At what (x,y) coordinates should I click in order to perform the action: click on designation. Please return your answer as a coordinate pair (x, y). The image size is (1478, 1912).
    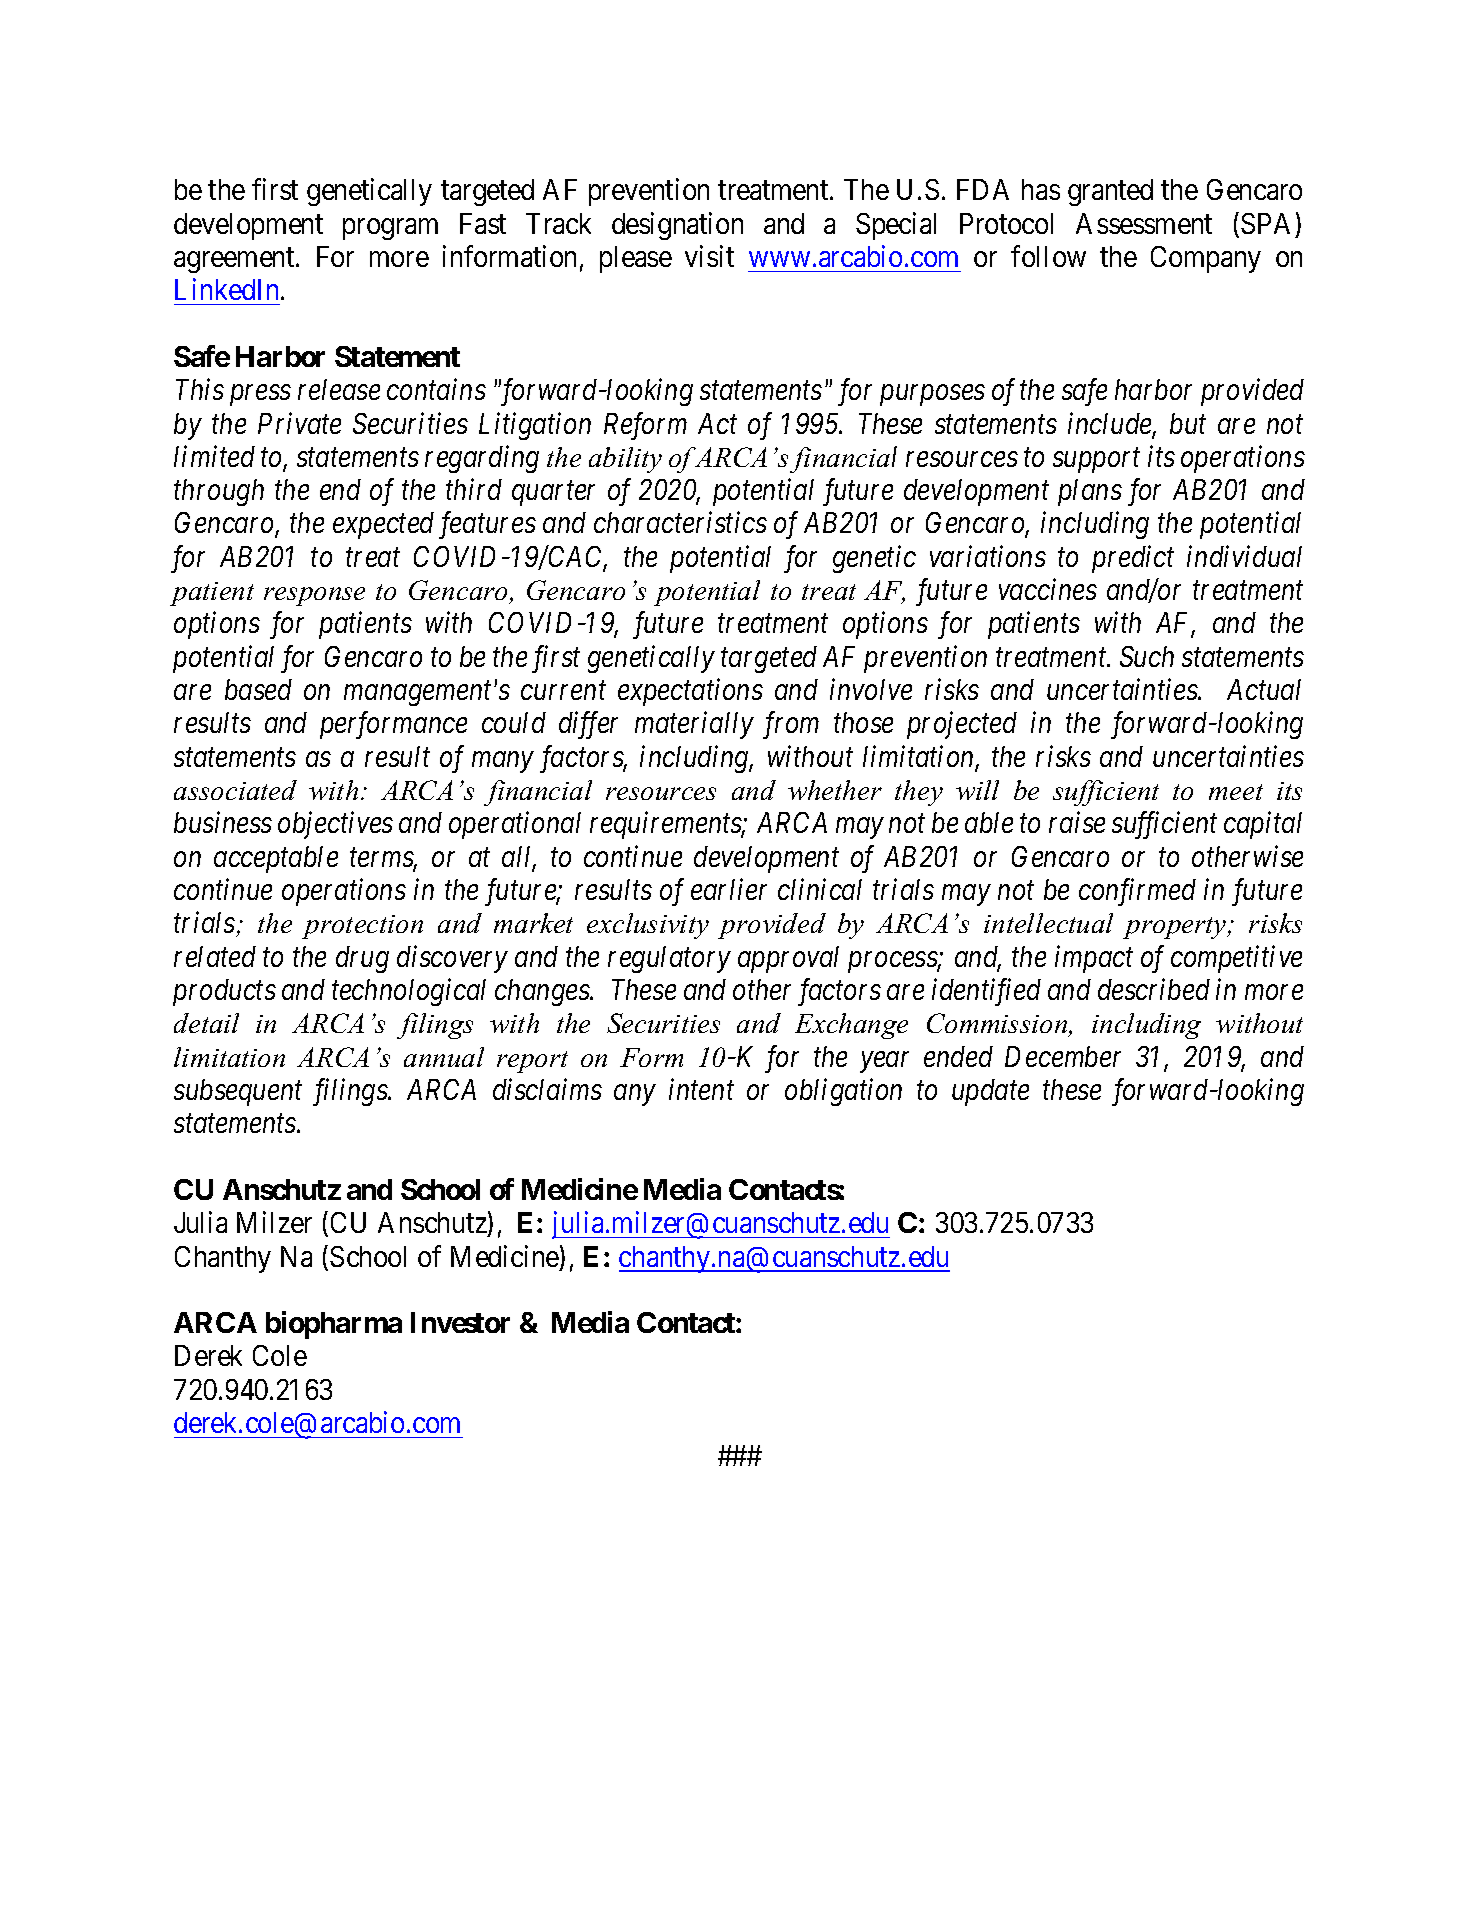
    Looking at the image, I should click on (677, 226).
